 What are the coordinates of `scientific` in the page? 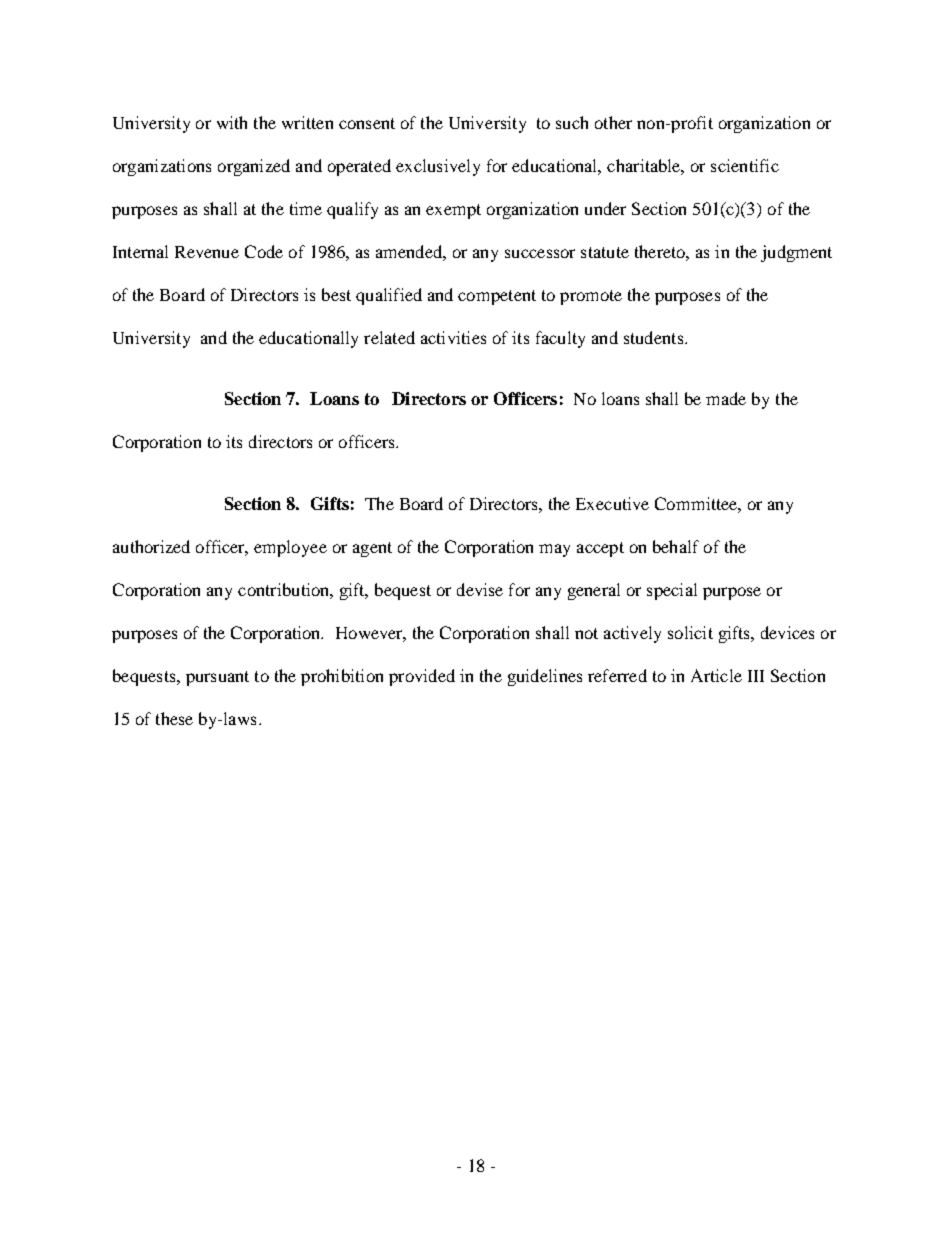 It's located at (745, 165).
